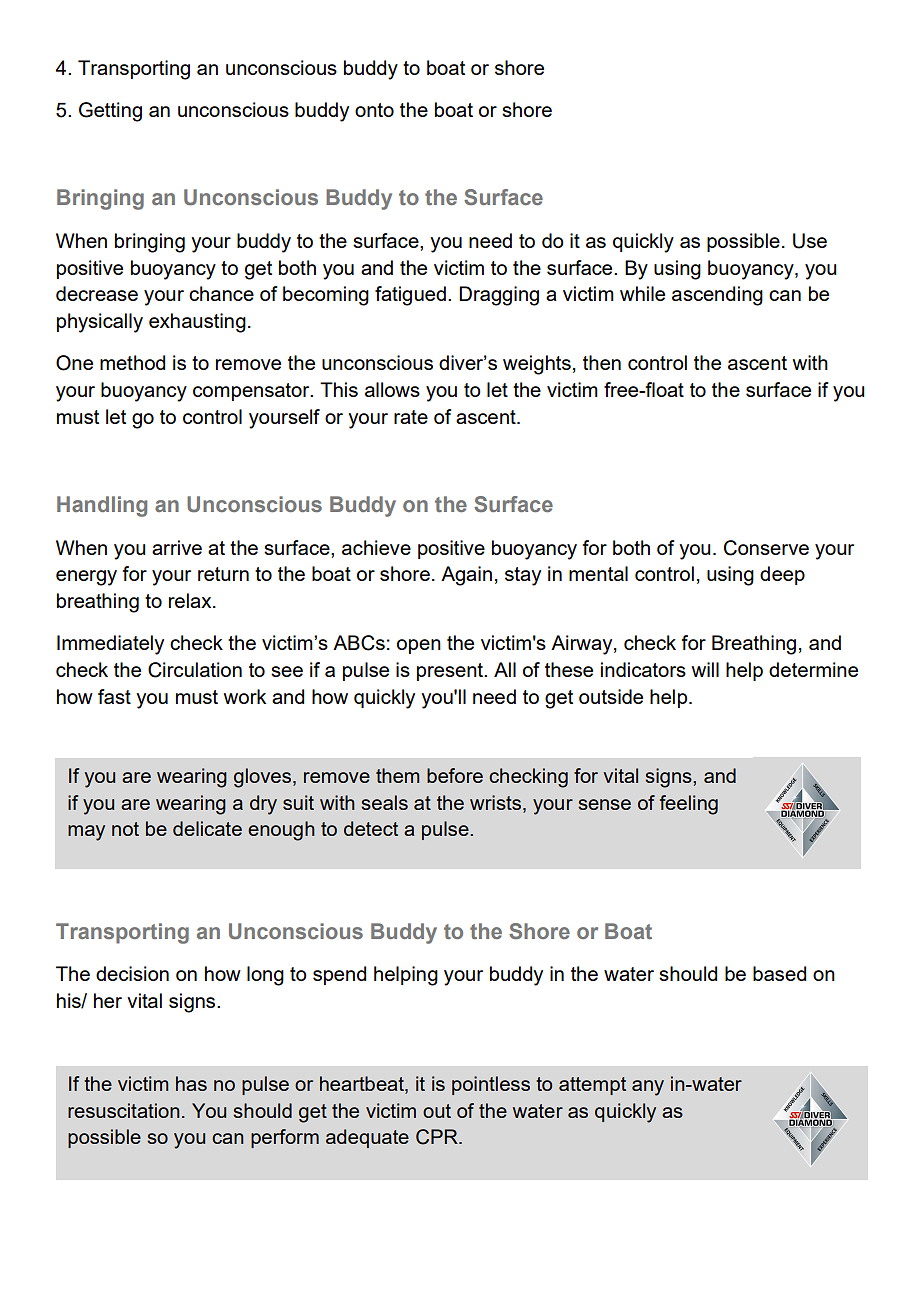  Describe the element at coordinates (689, 805) in the image. I see `feeling` at that location.
